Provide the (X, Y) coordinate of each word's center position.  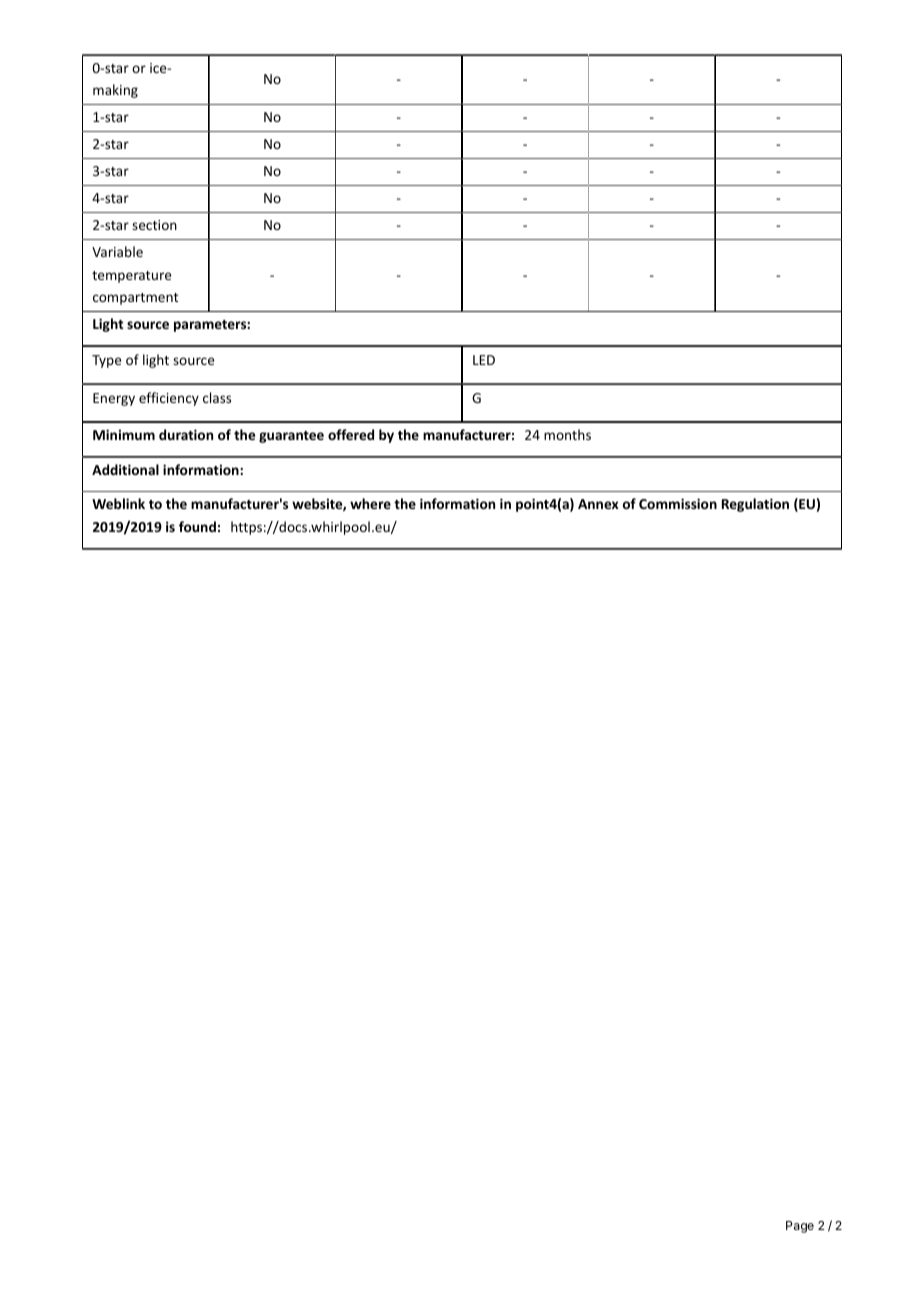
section (154, 225)
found (197, 526)
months (567, 434)
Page (800, 1227)
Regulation (755, 505)
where (370, 503)
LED (484, 360)
